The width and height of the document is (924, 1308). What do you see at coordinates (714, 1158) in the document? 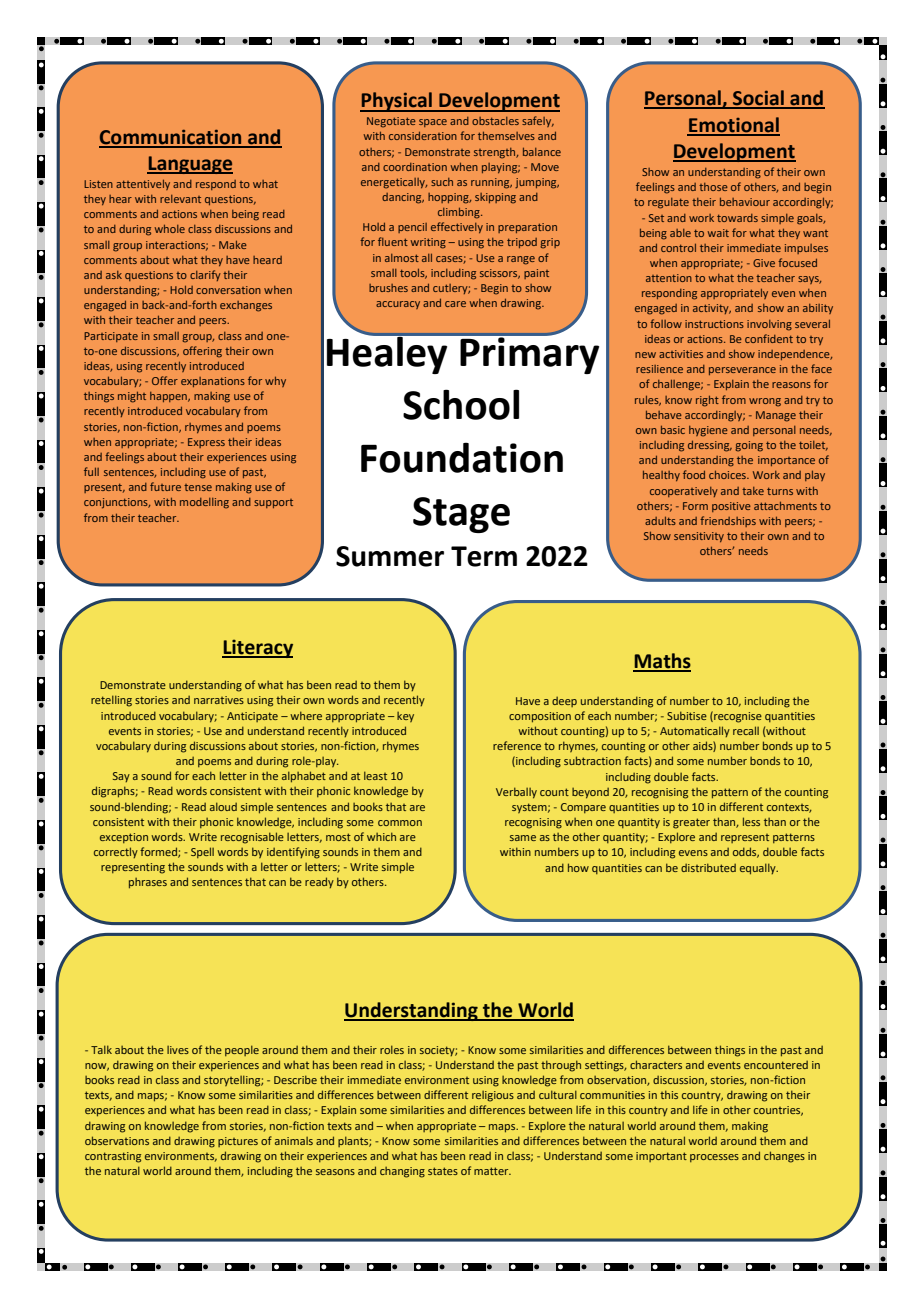
I see `processes` at bounding box center [714, 1158].
